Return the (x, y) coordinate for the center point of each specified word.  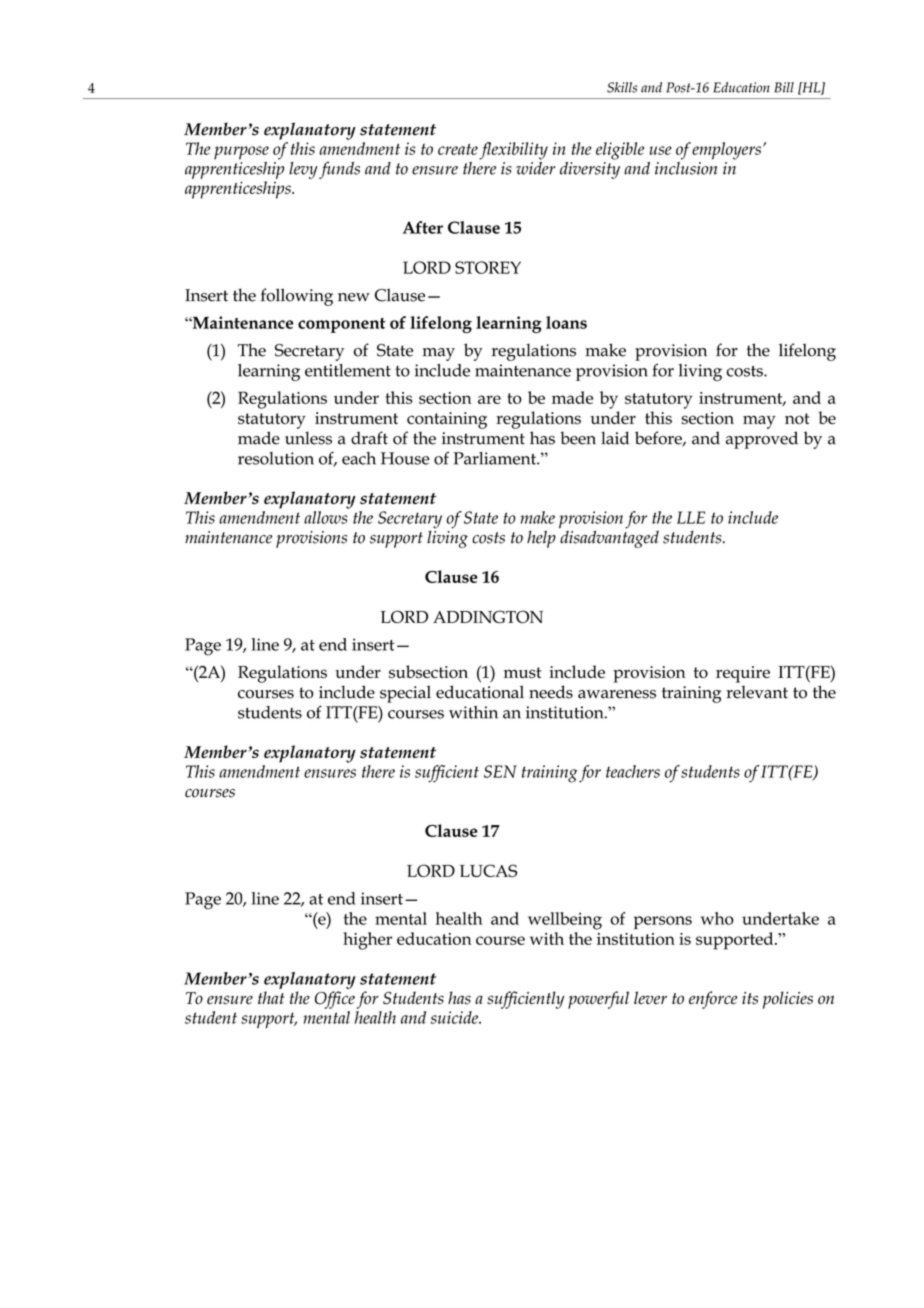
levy (303, 170)
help (541, 539)
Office (335, 1000)
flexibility (513, 151)
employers (726, 151)
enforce (713, 1000)
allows (326, 517)
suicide (455, 1017)
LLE (691, 517)
